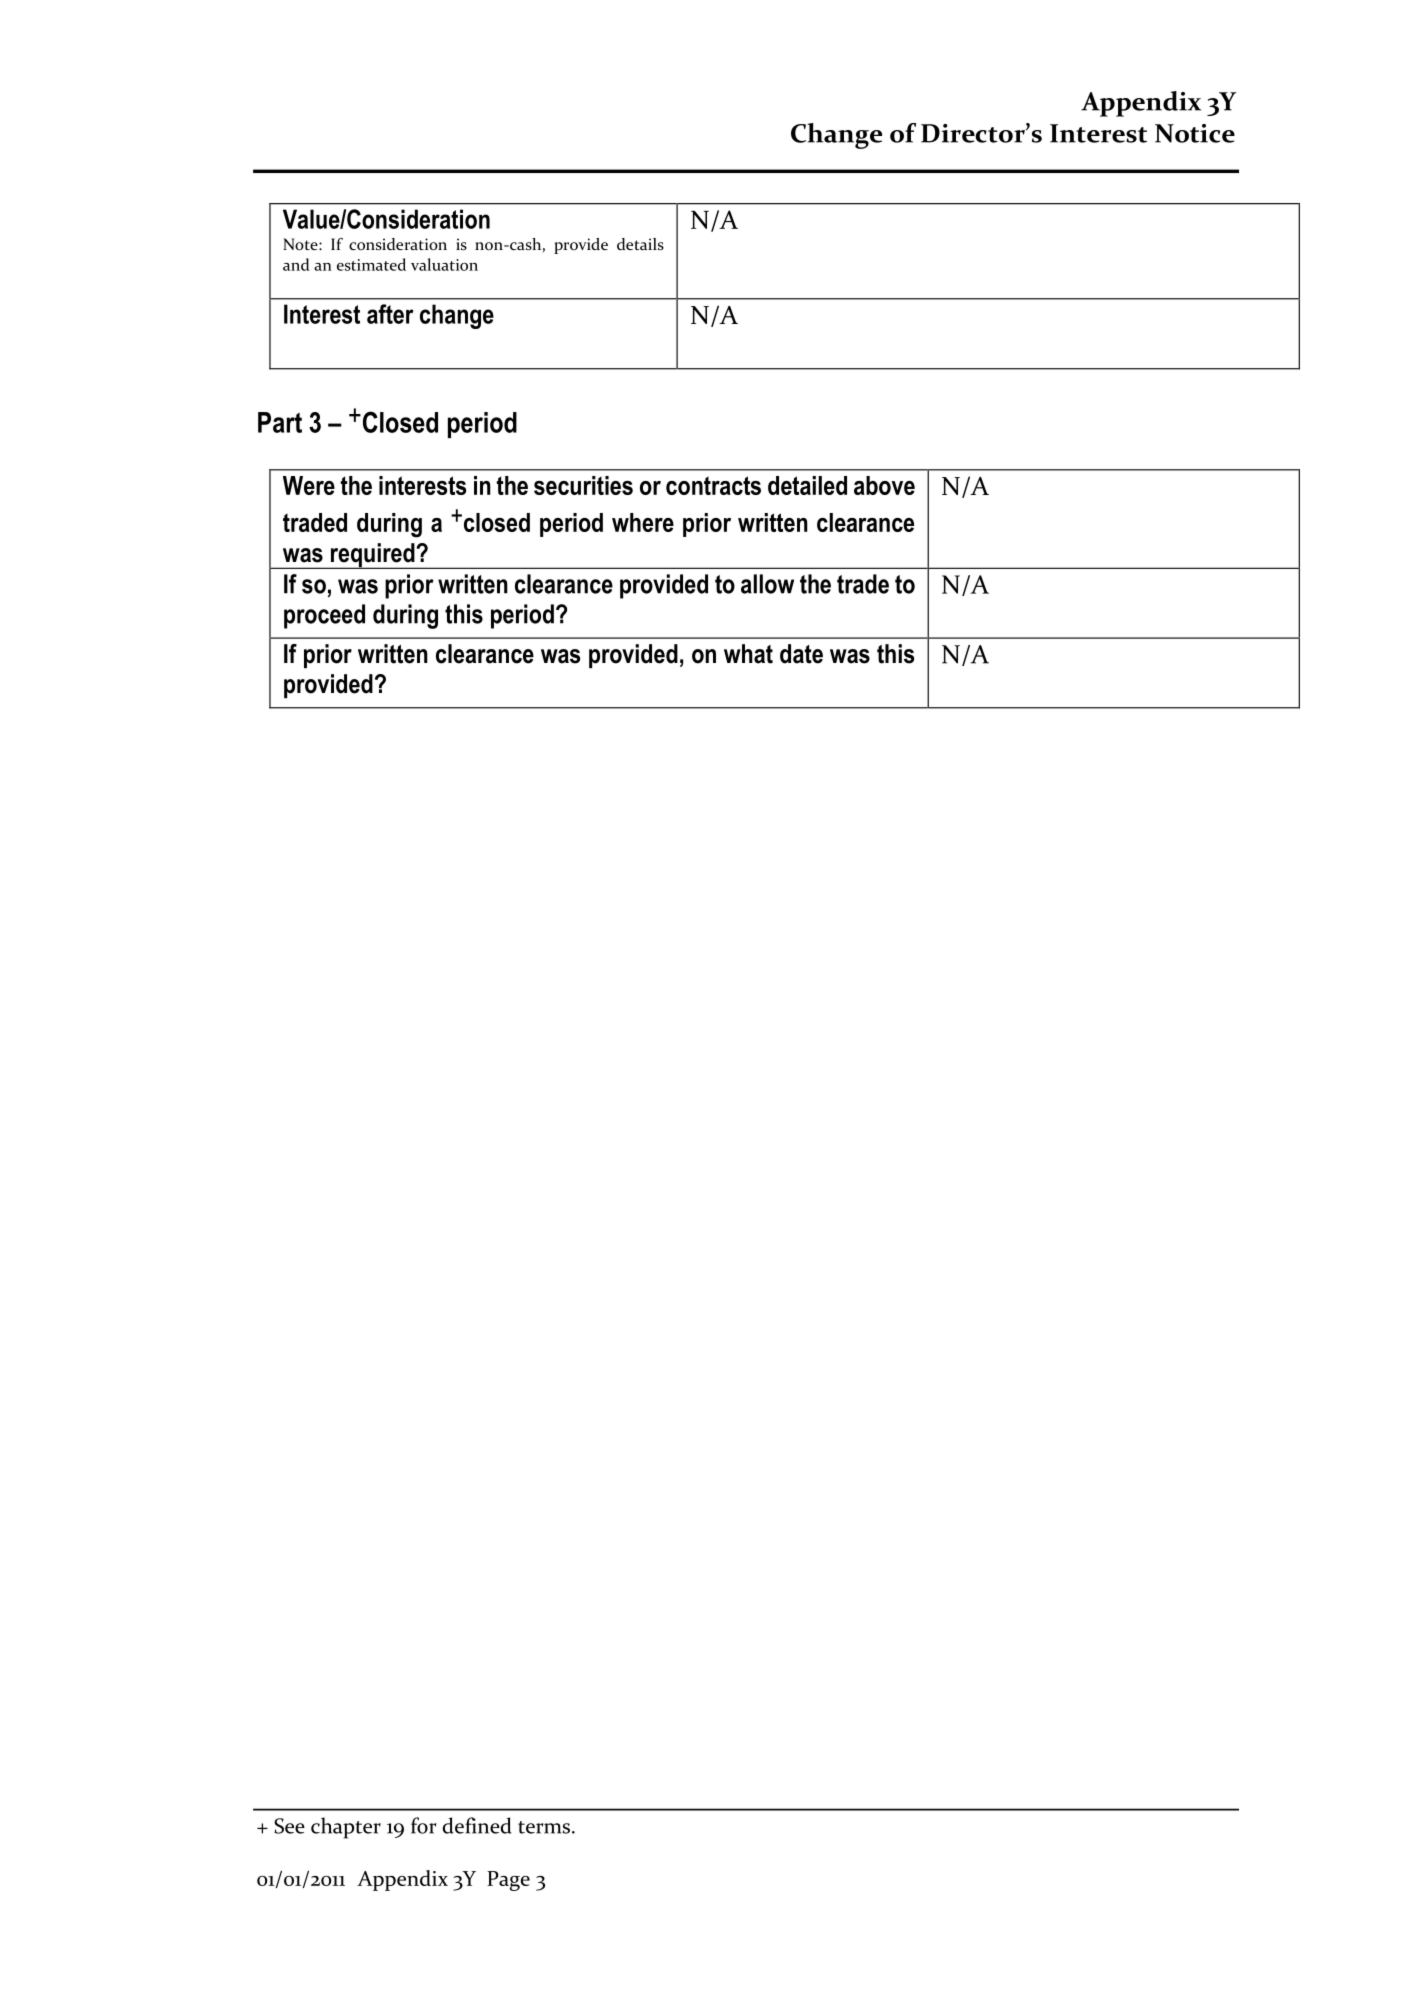  I want to click on Notice, so click(1195, 133).
